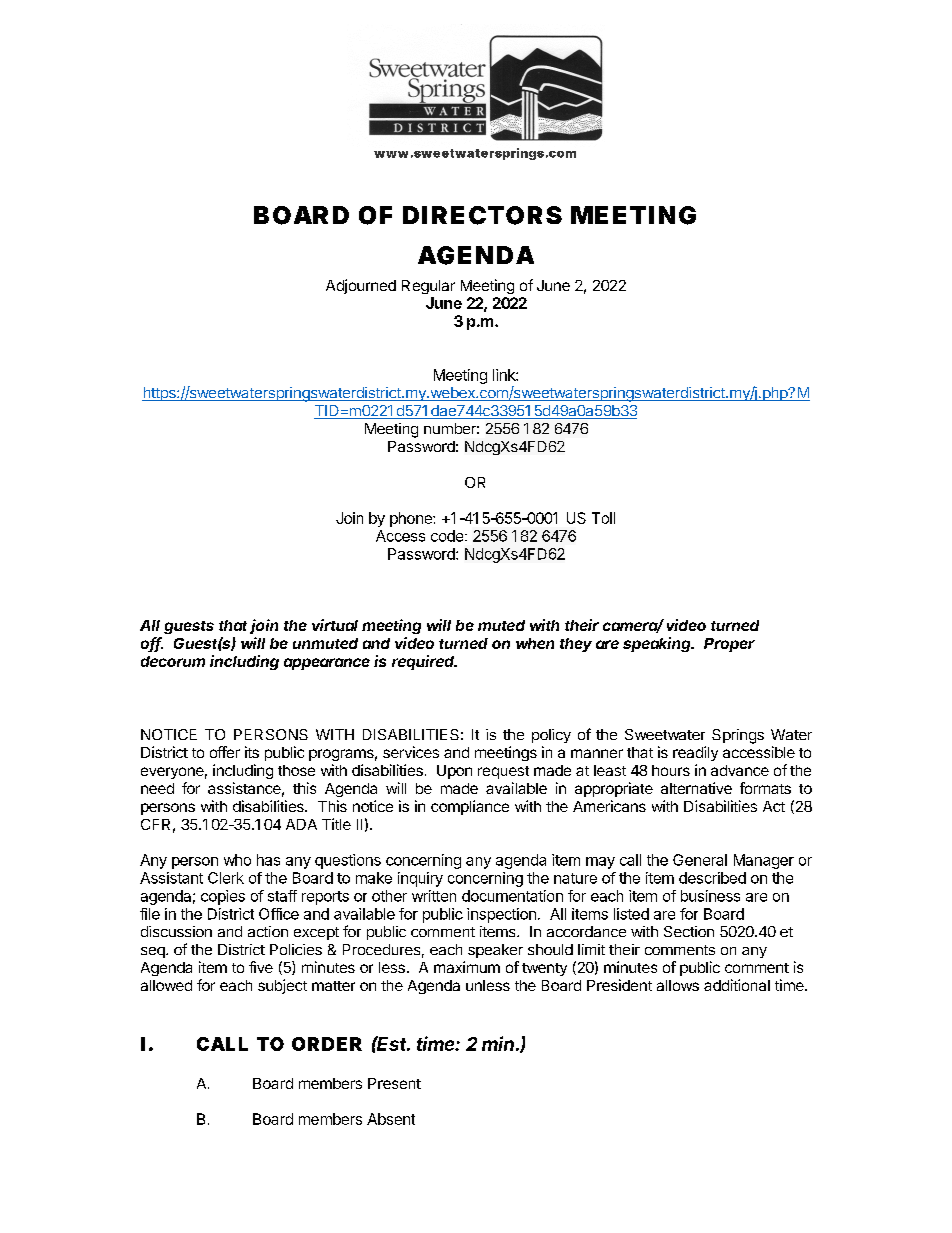 Image resolution: width=952 pixels, height=1233 pixels. I want to click on Toll, so click(603, 518).
